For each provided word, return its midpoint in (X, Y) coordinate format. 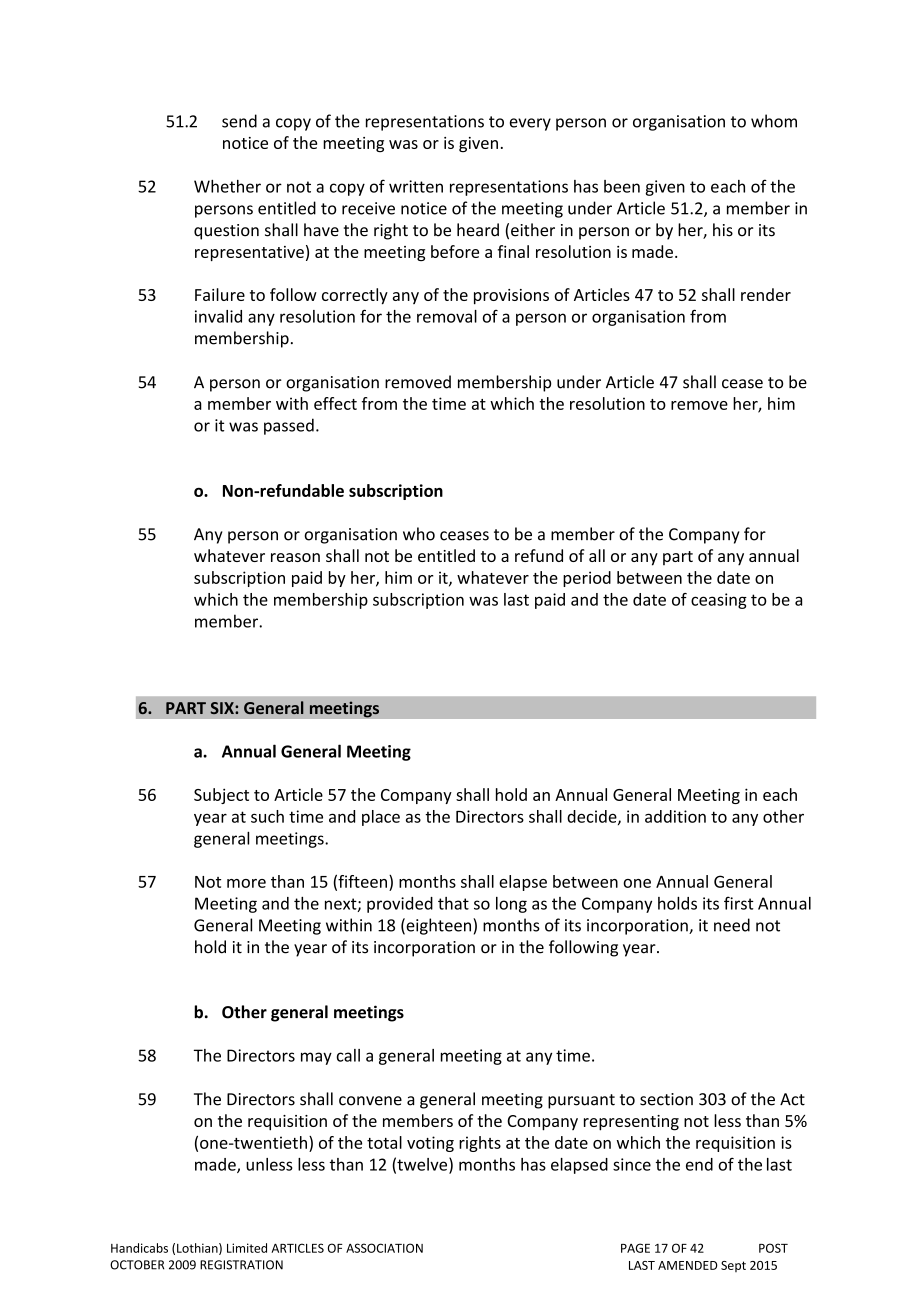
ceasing (719, 601)
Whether (227, 186)
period (587, 579)
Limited (247, 1248)
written (416, 186)
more (246, 883)
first (739, 903)
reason (295, 557)
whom (774, 121)
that (453, 903)
